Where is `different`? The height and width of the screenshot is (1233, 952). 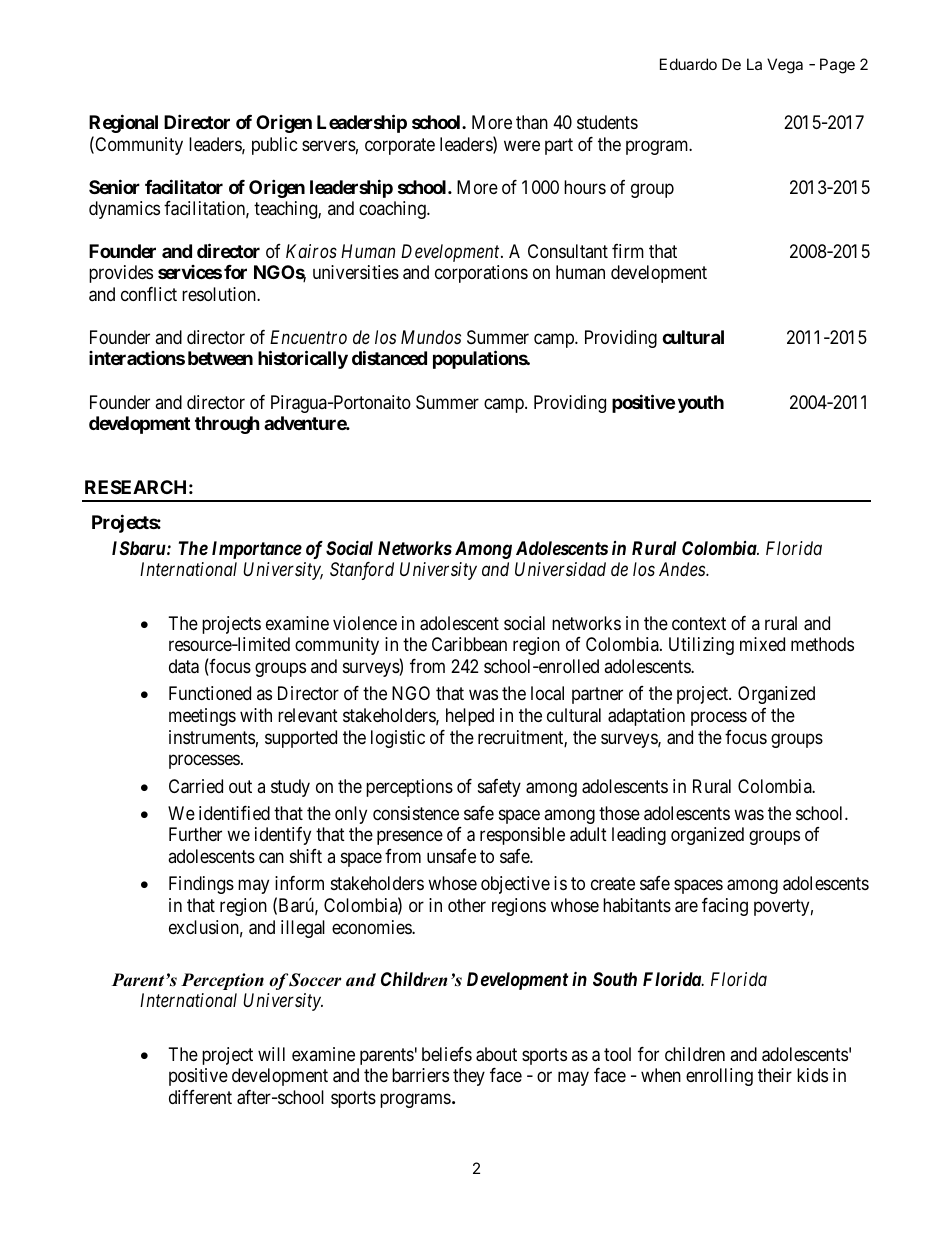
different is located at coordinates (200, 1097).
